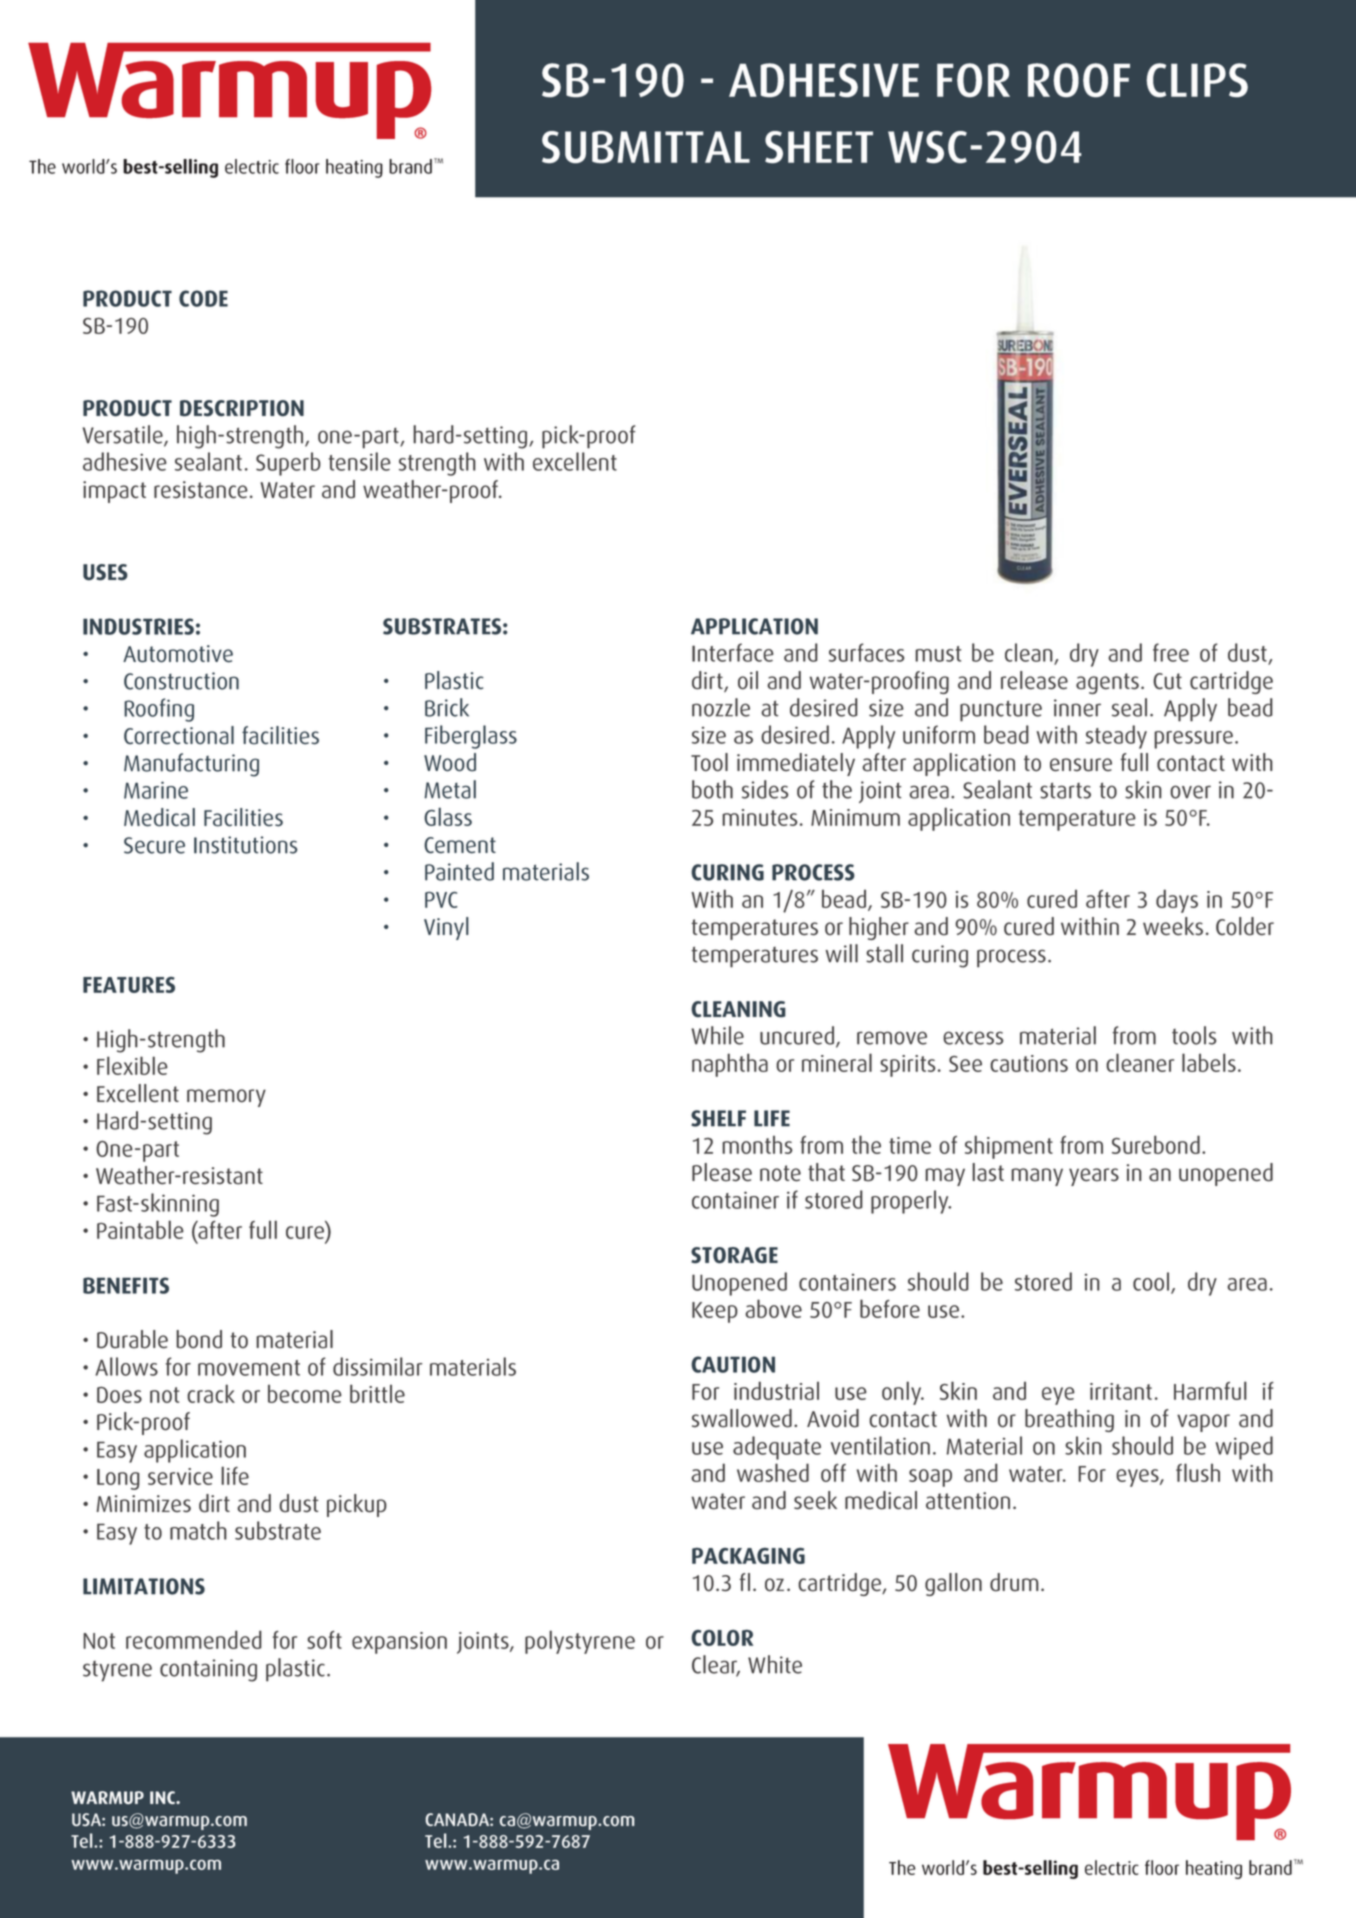 This screenshot has height=1918, width=1356. Describe the element at coordinates (194, 1639) in the screenshot. I see `recommended` at that location.
